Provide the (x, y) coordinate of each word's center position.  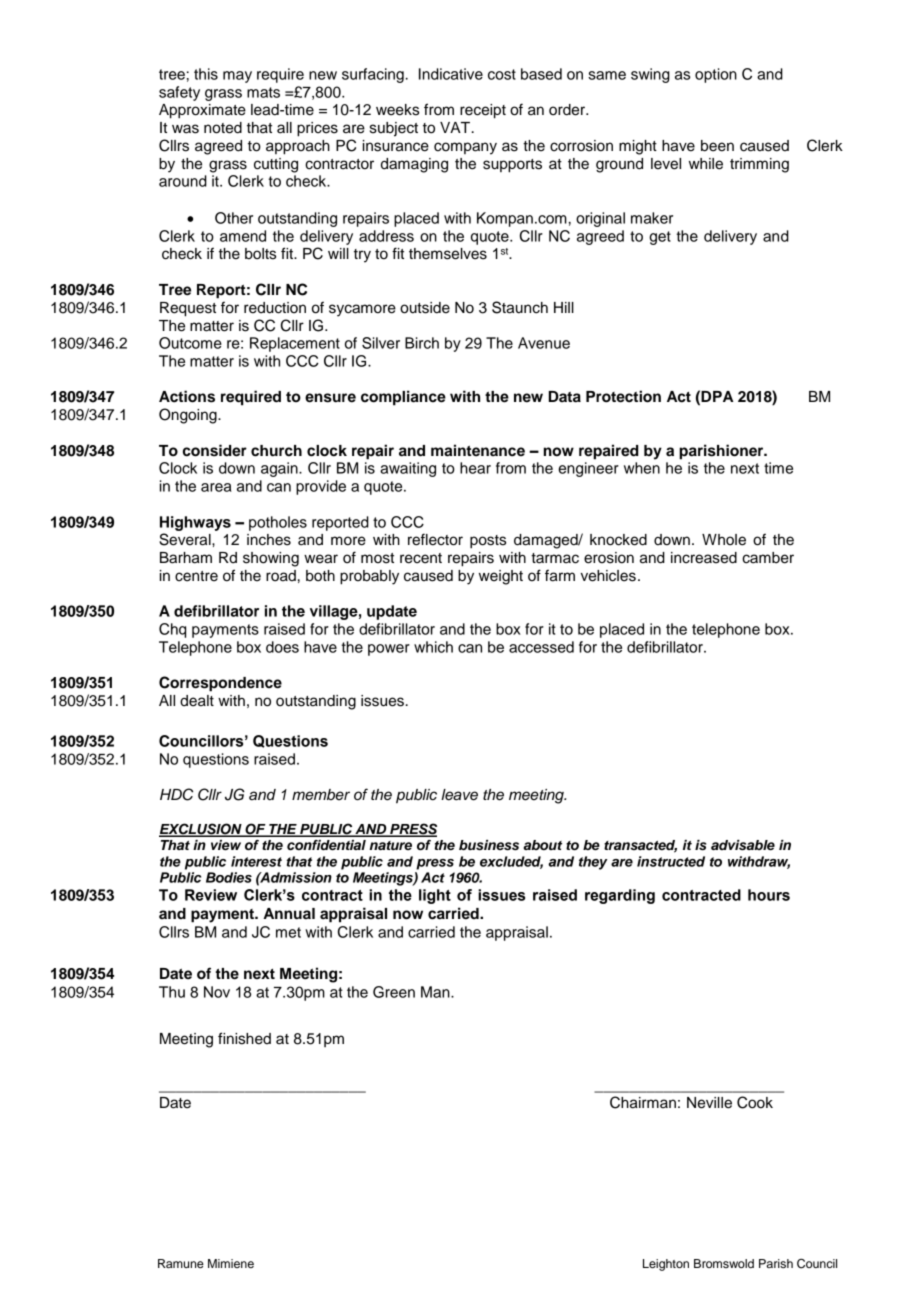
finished (244, 1038)
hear (475, 468)
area (216, 487)
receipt (483, 111)
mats (263, 92)
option (716, 75)
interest (256, 861)
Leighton (666, 1265)
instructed (671, 861)
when (642, 468)
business (489, 845)
